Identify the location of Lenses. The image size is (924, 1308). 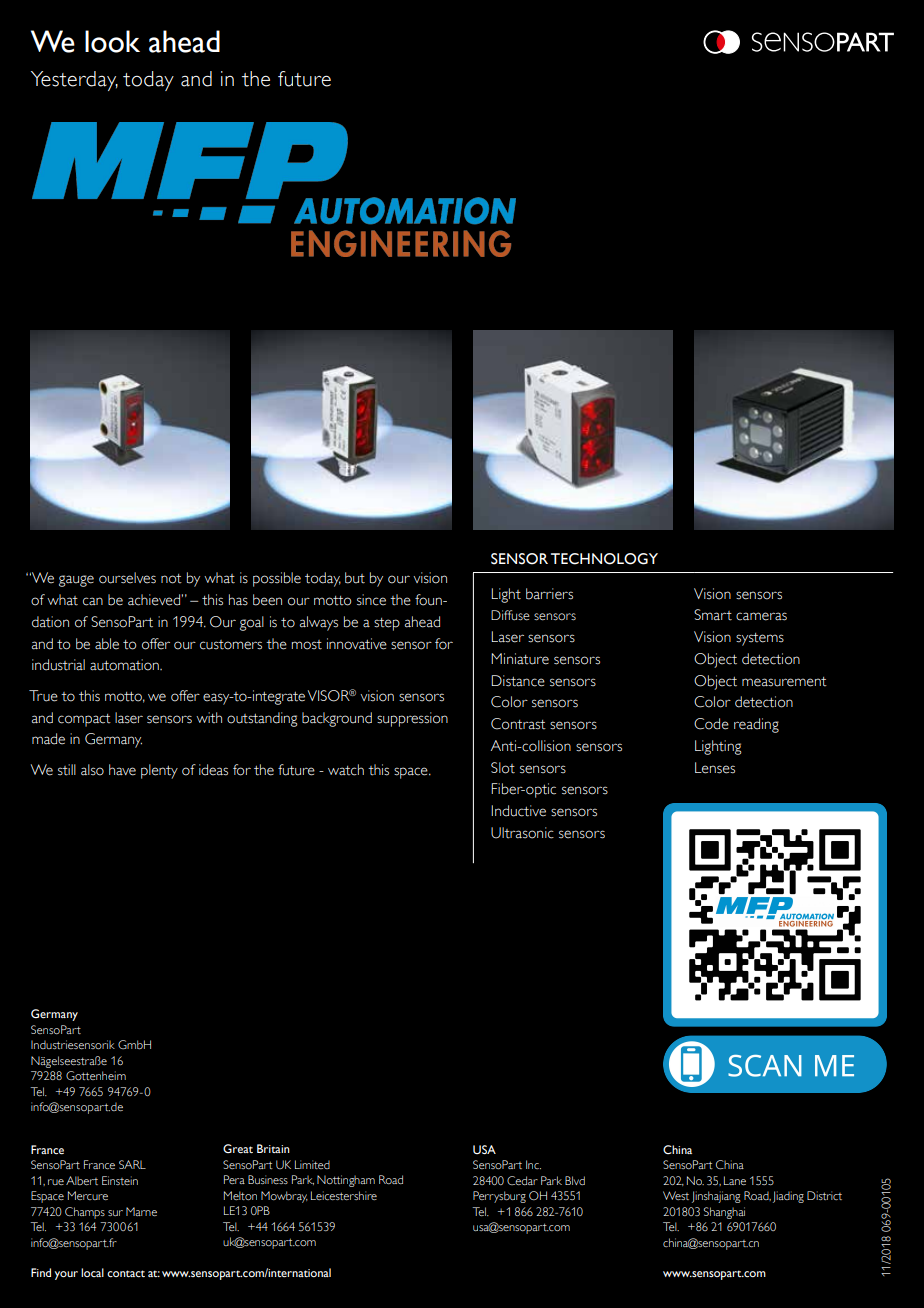
(715, 768).
